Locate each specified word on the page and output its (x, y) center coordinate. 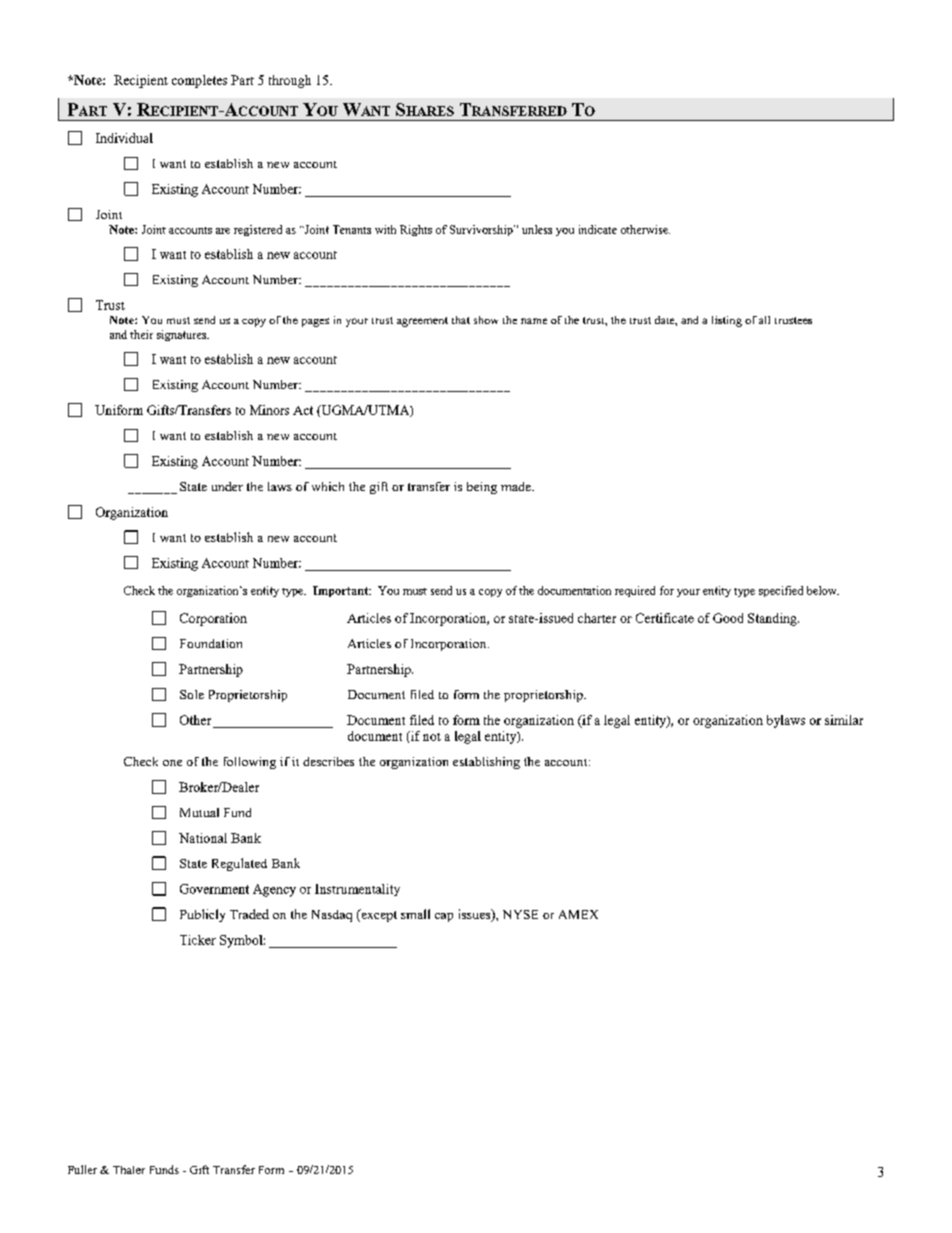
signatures (183, 335)
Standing (773, 619)
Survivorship (482, 230)
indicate (598, 229)
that (461, 320)
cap (444, 917)
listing (727, 321)
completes (199, 81)
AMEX (578, 914)
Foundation (211, 643)
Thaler (129, 1170)
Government (214, 889)
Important (342, 591)
